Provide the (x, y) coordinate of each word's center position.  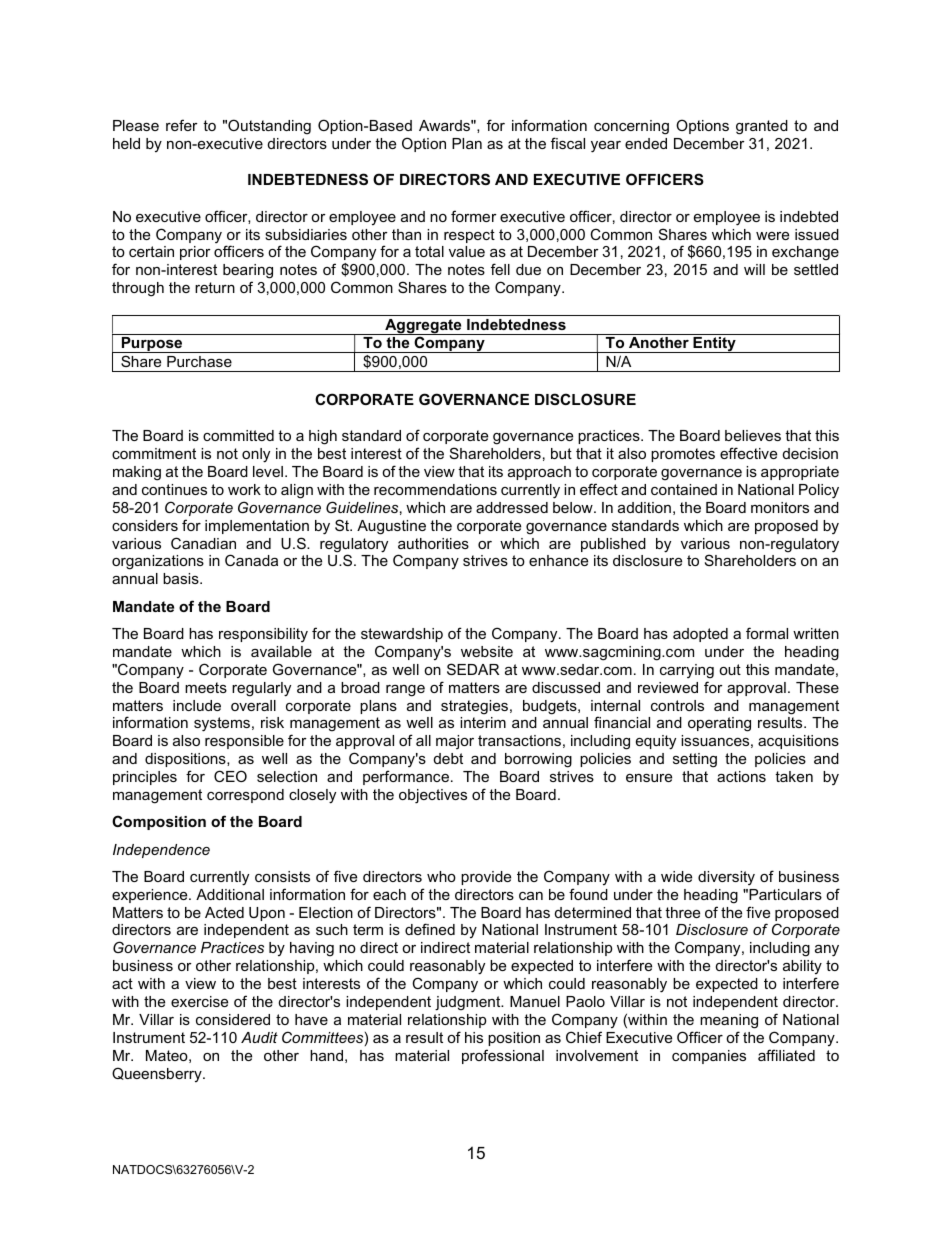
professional (503, 1056)
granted (762, 127)
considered (233, 1019)
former (474, 216)
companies (709, 1057)
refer (182, 125)
